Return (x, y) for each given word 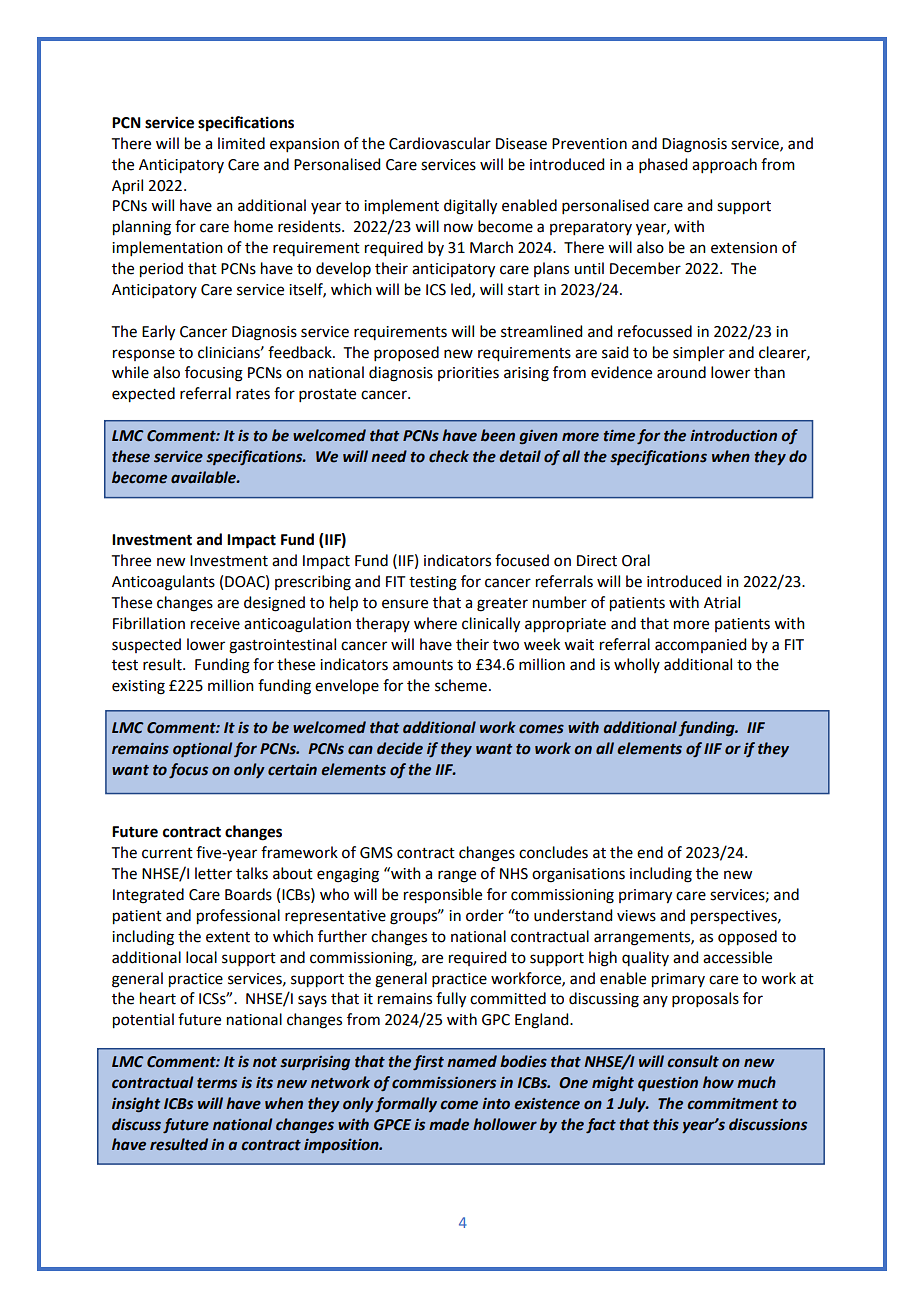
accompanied (700, 645)
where (435, 623)
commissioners (444, 1083)
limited (241, 143)
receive (215, 624)
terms (217, 1083)
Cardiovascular (440, 143)
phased (663, 165)
